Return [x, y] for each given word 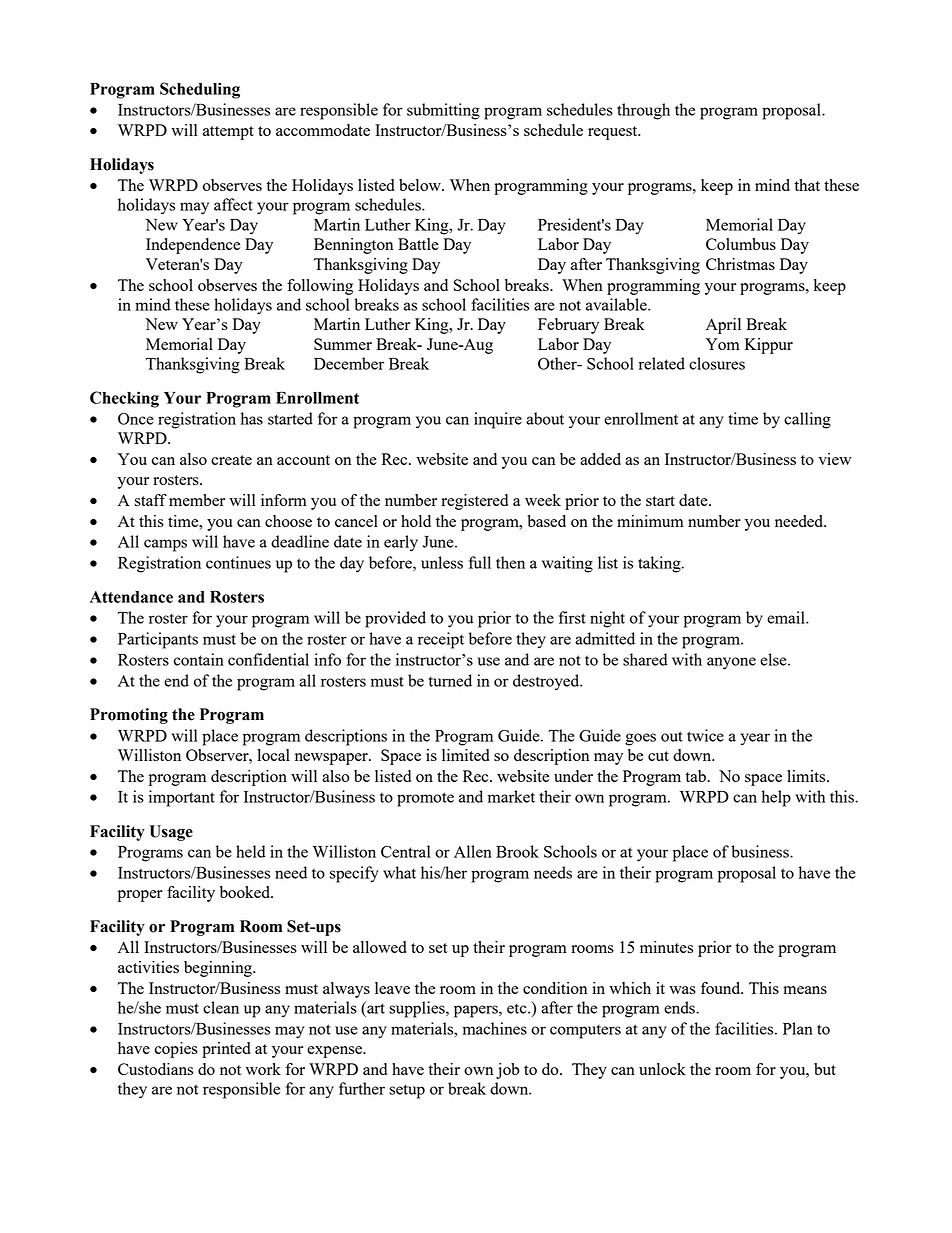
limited [466, 755]
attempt [228, 133]
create [231, 460]
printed [226, 1050]
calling [807, 420]
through [643, 111]
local [274, 755]
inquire [498, 420]
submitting [443, 111]
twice [705, 735]
